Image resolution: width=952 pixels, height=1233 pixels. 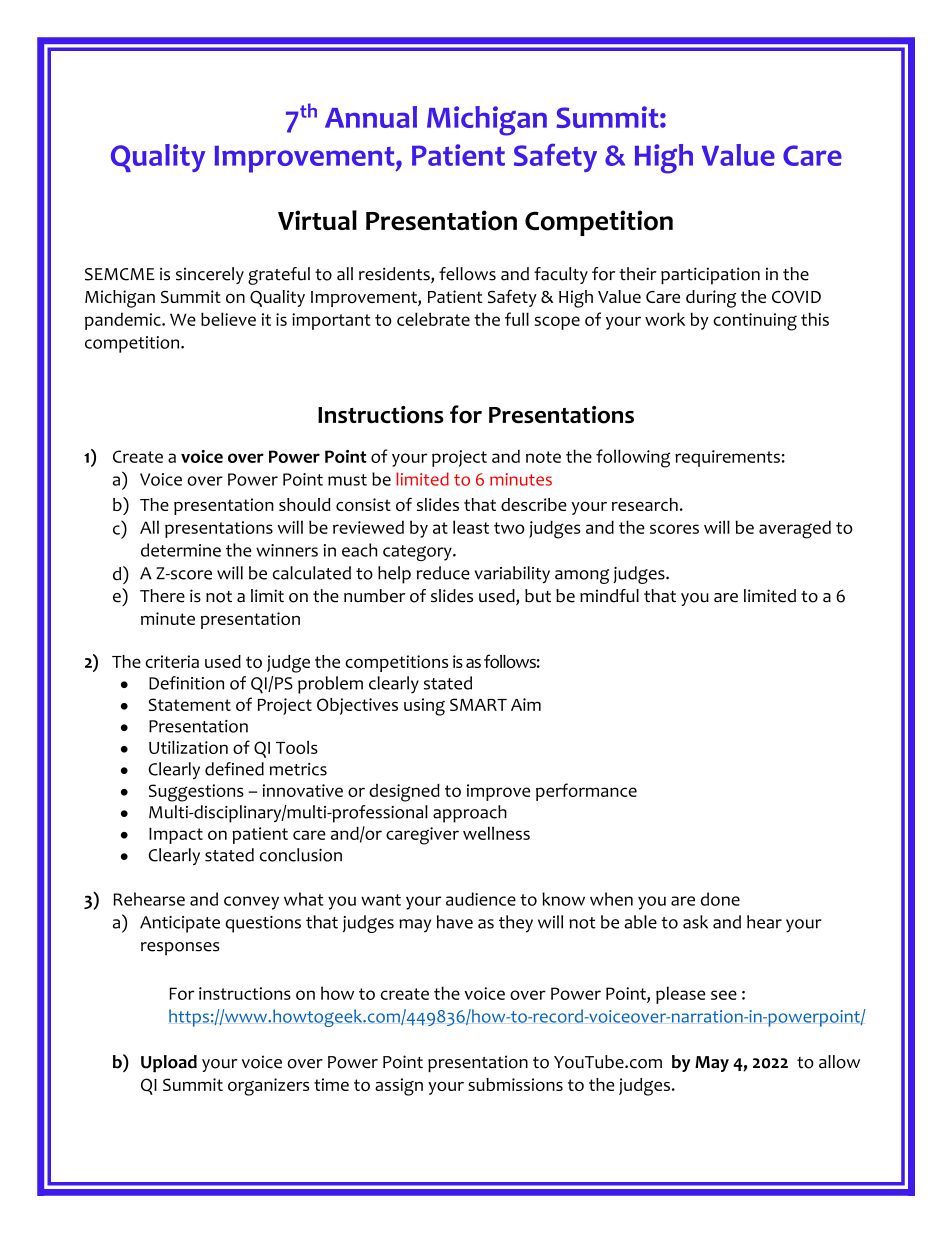 What do you see at coordinates (515, 1084) in the document?
I see `submissions` at bounding box center [515, 1084].
